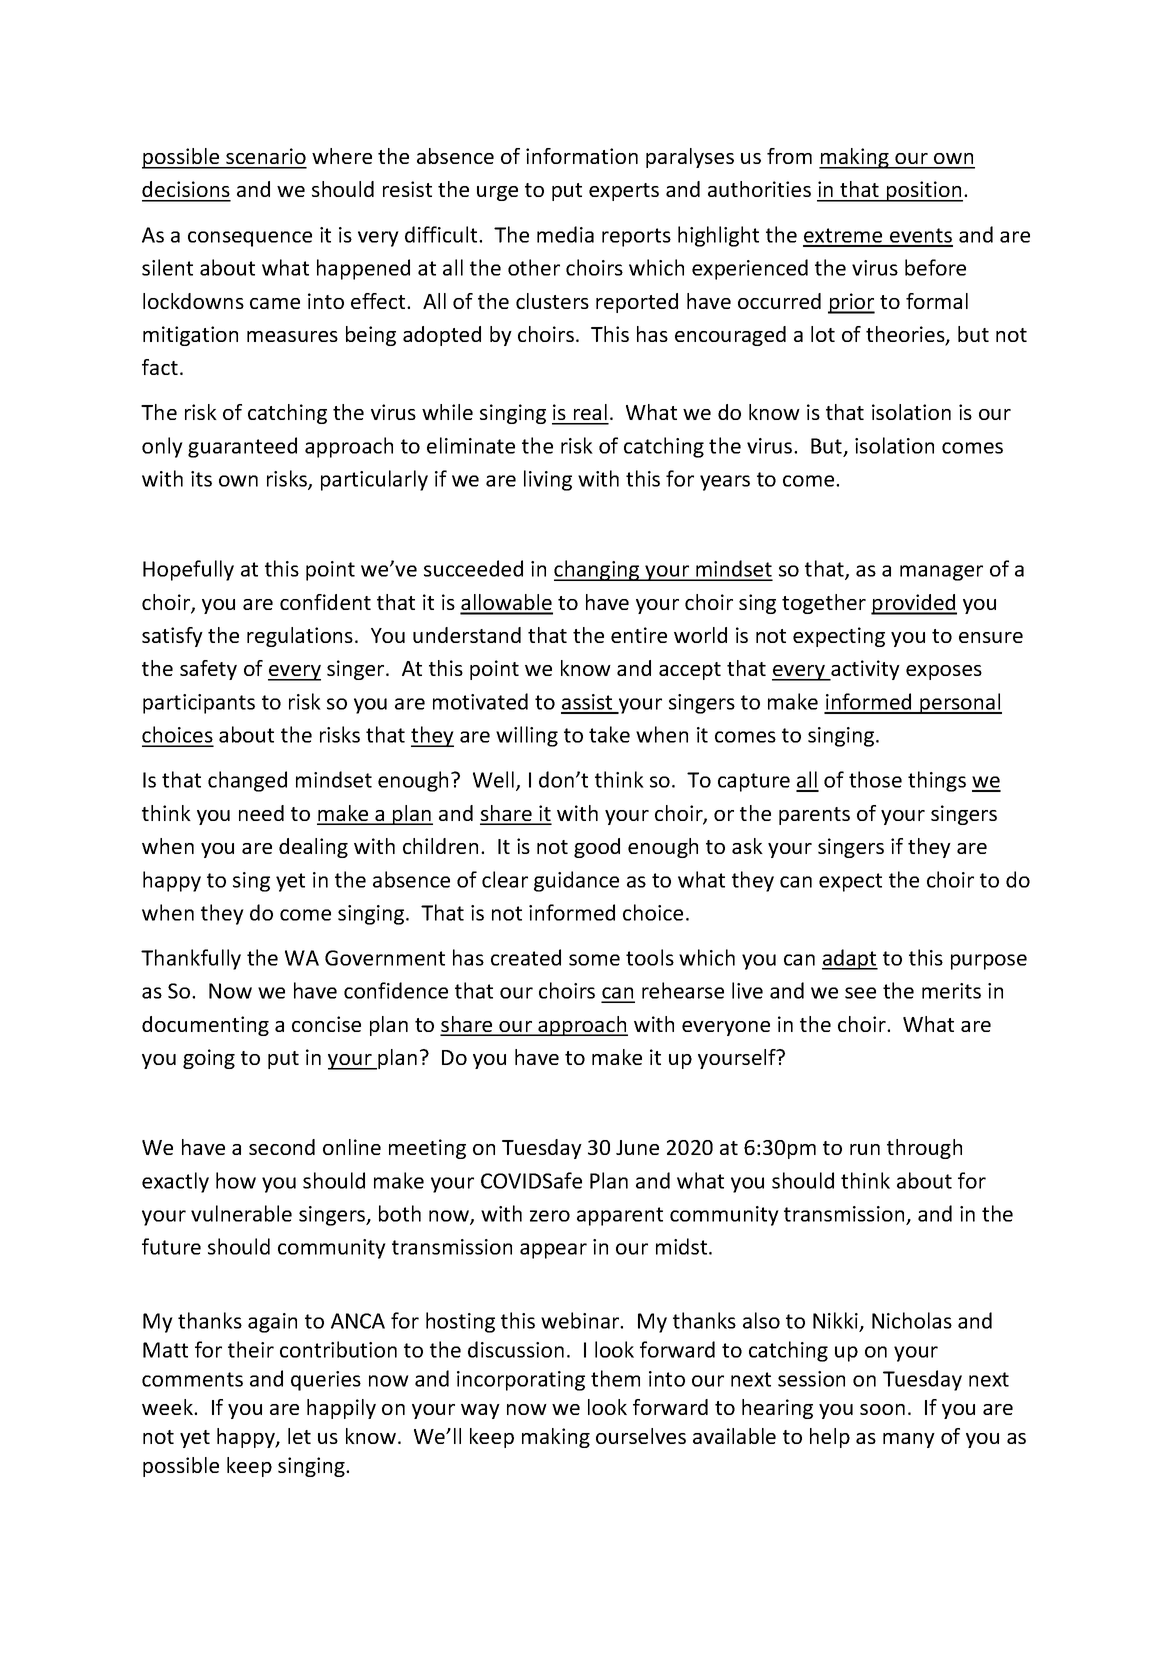 The height and width of the image is (1659, 1173). Describe the element at coordinates (624, 192) in the image. I see `experts` at that location.
